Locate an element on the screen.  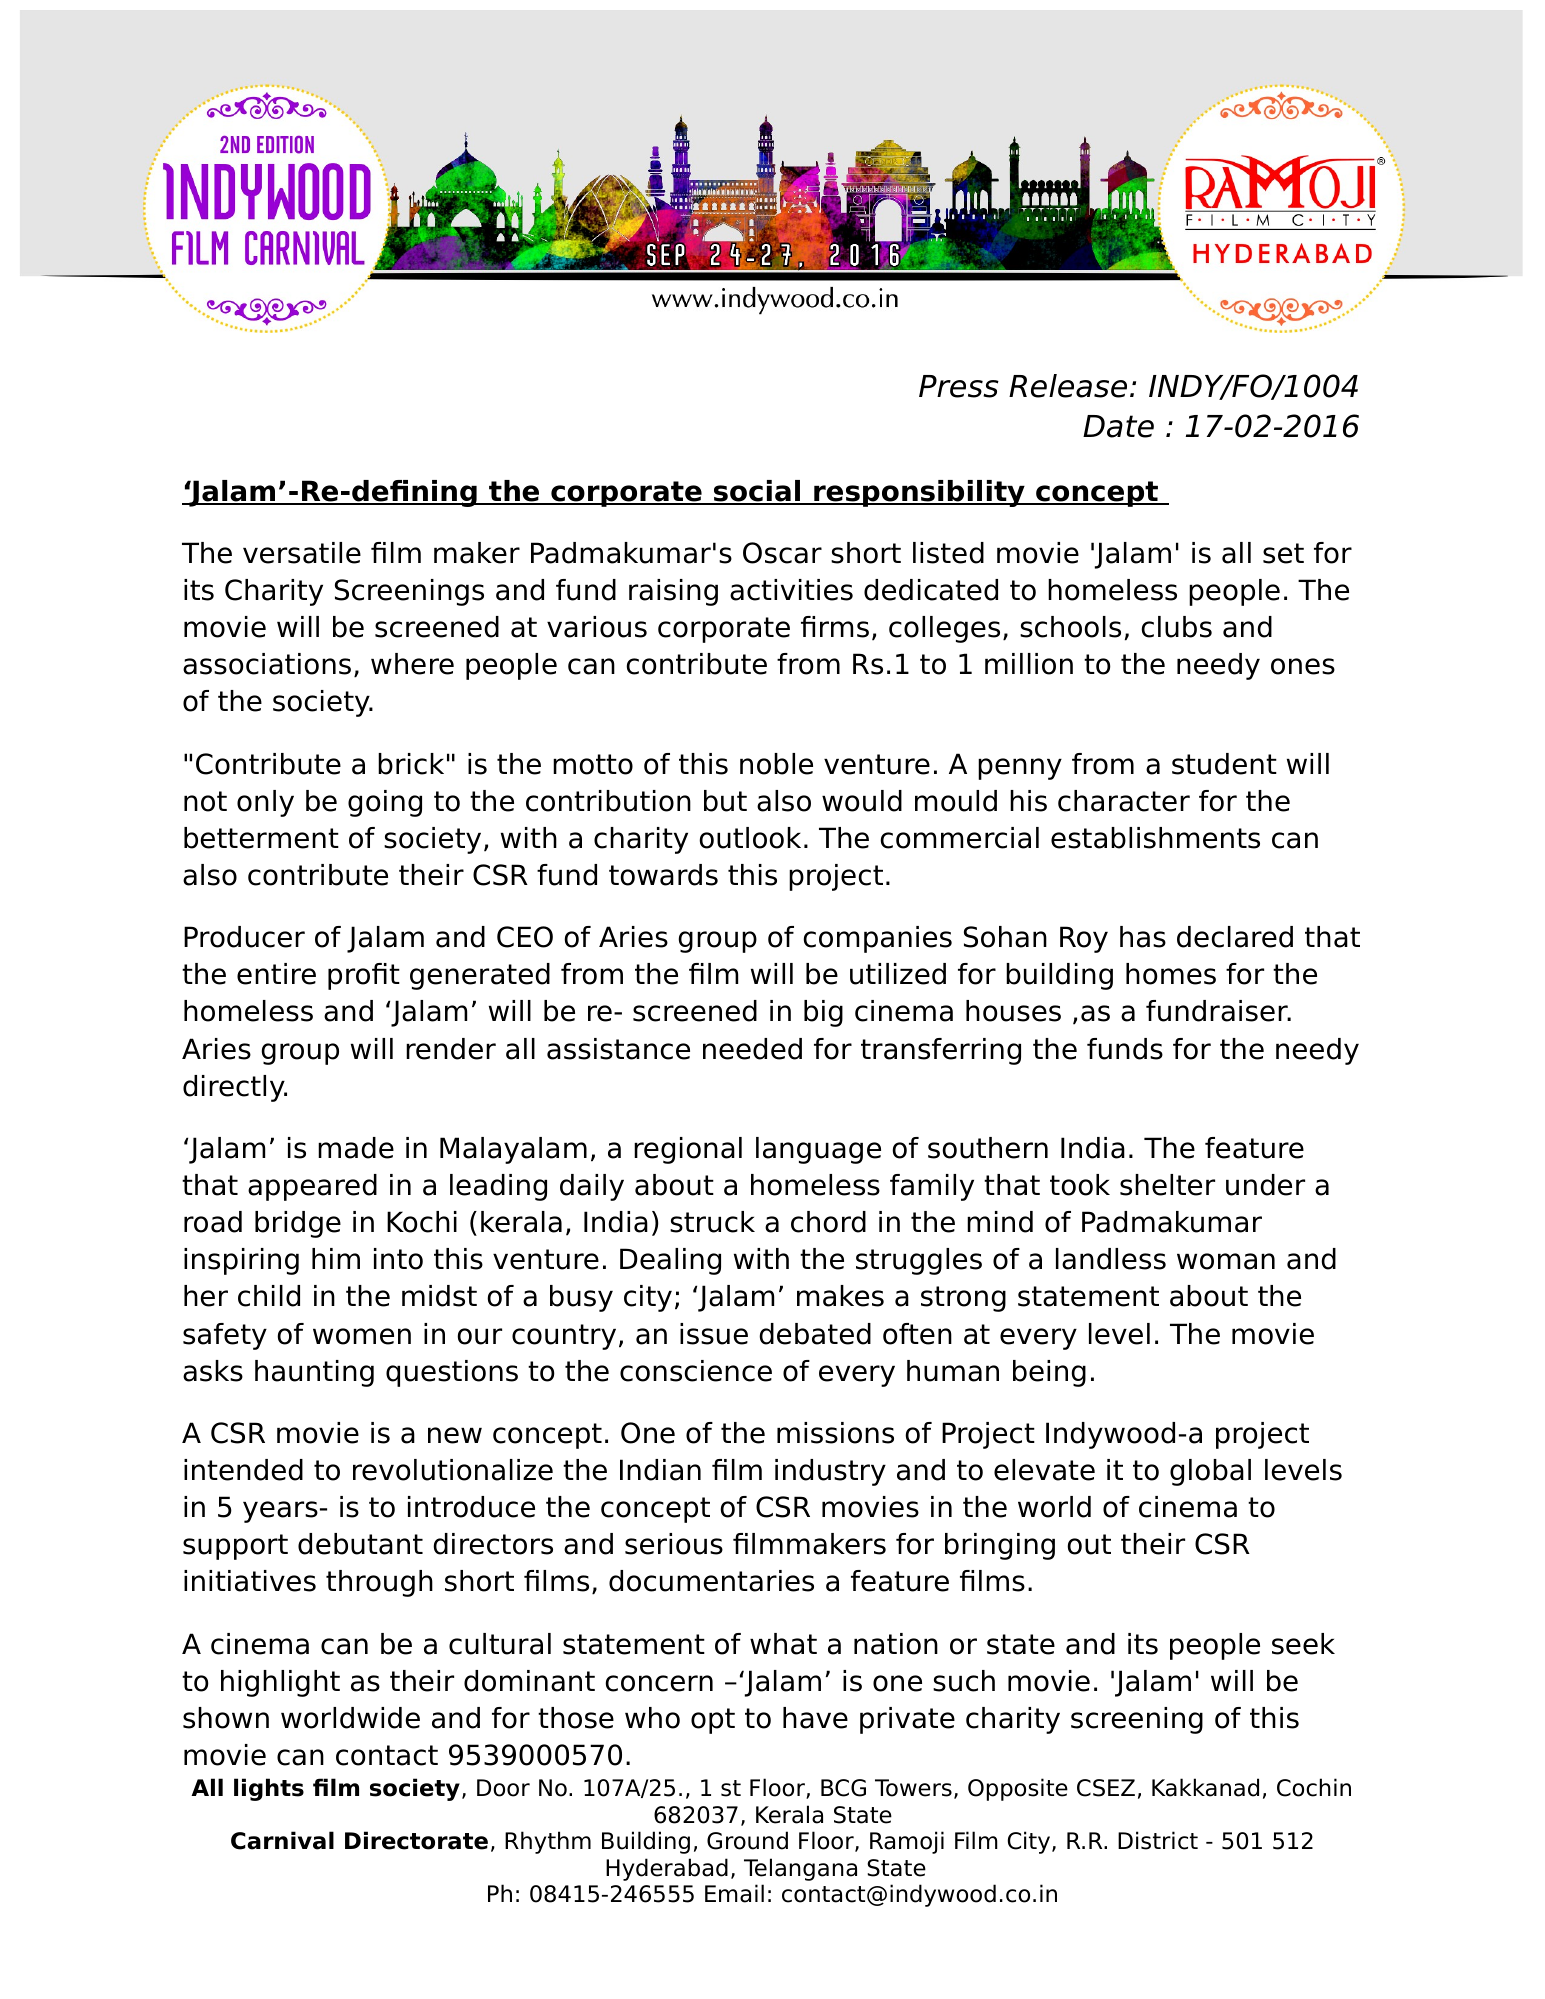
social is located at coordinates (757, 492).
